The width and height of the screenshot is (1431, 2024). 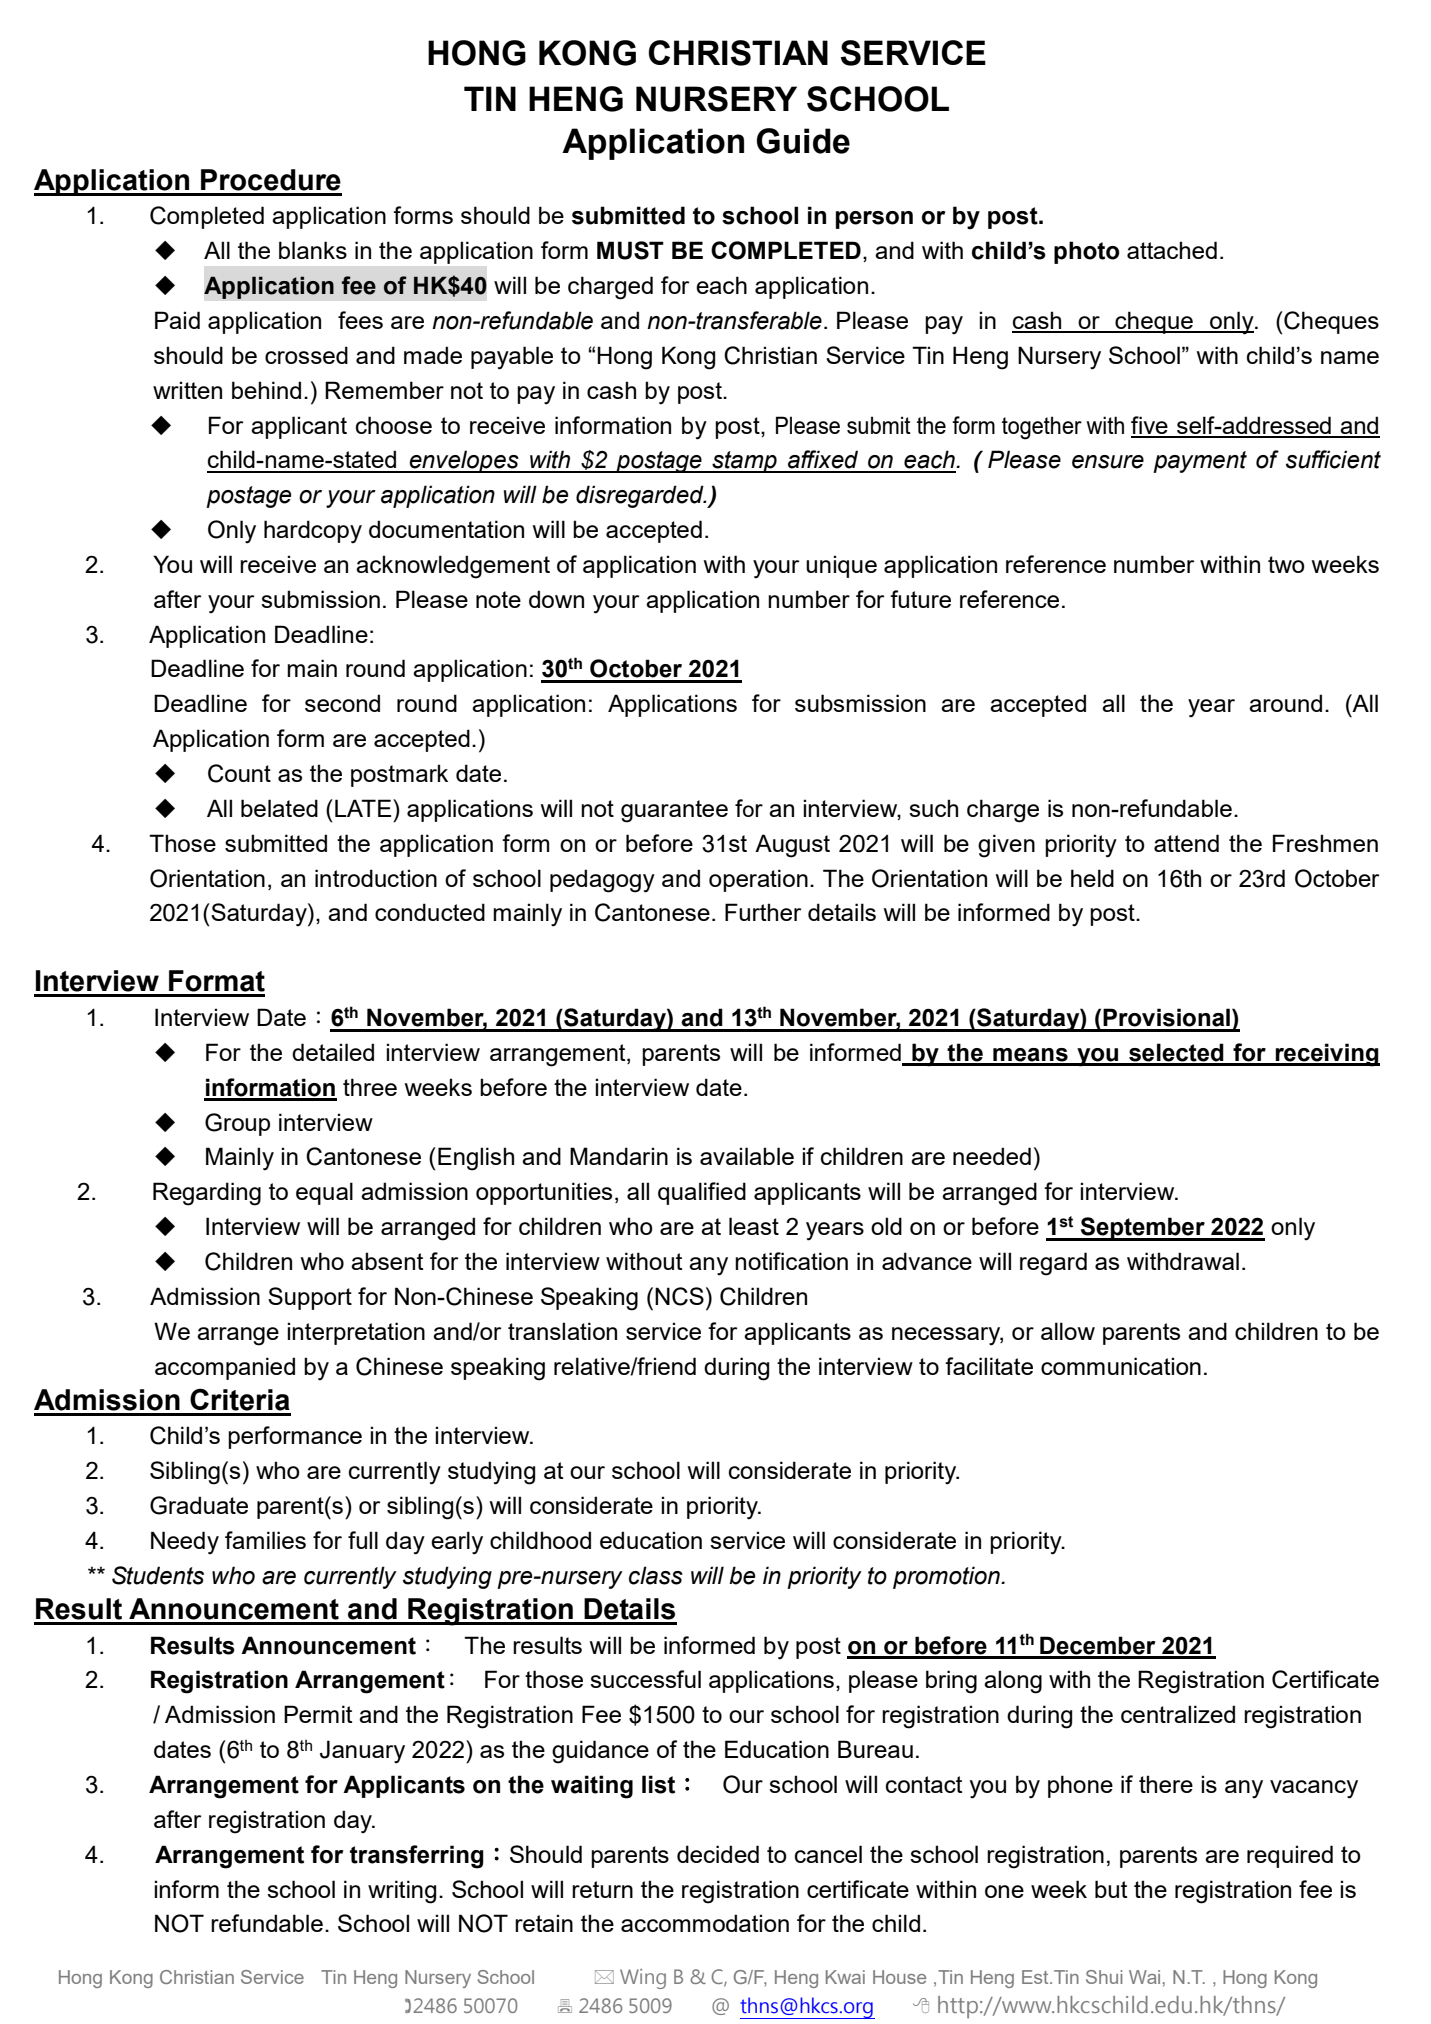 What do you see at coordinates (333, 1052) in the screenshot?
I see `detailed` at bounding box center [333, 1052].
